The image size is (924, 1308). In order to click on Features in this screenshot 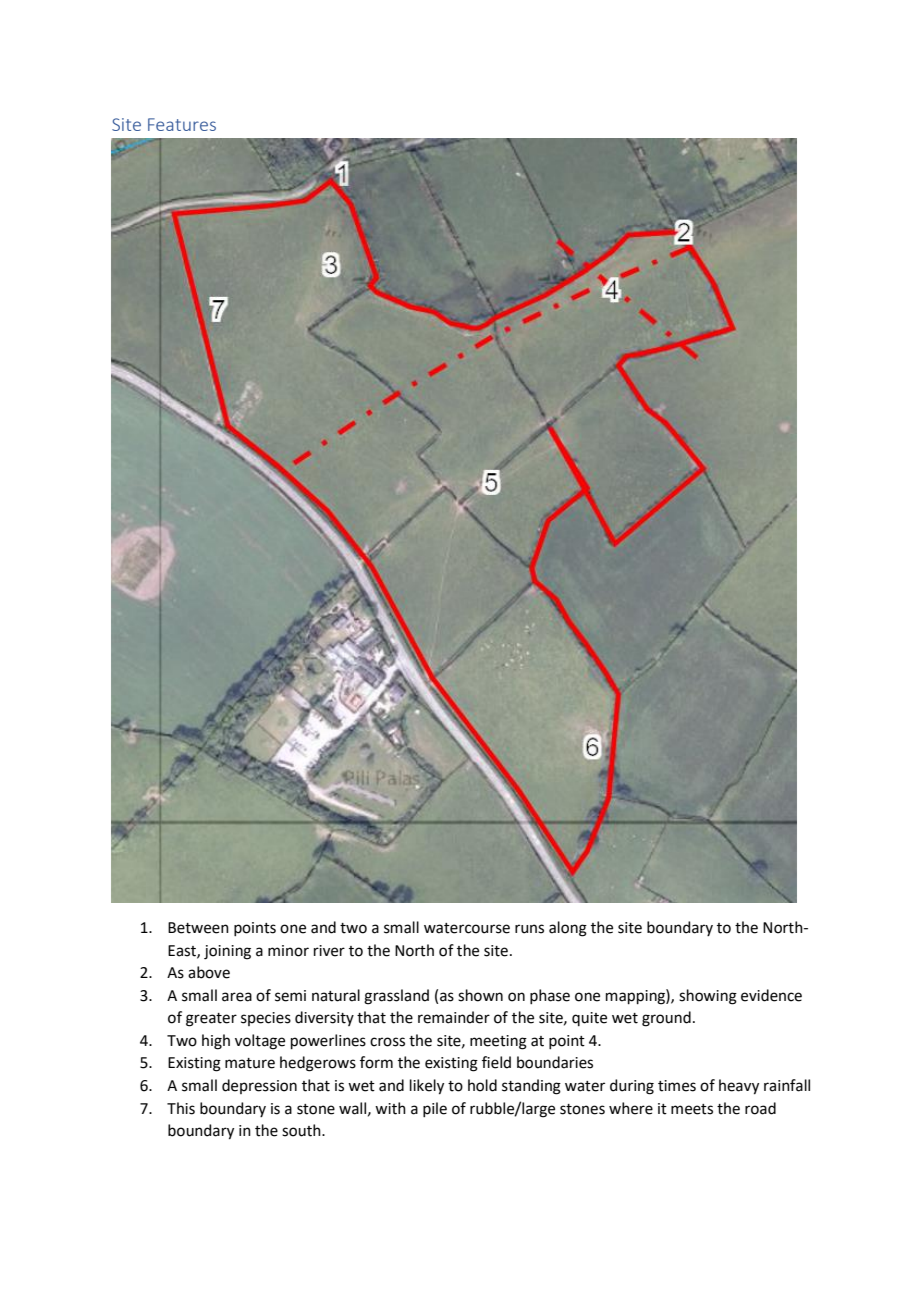, I will do `click(182, 124)`.
